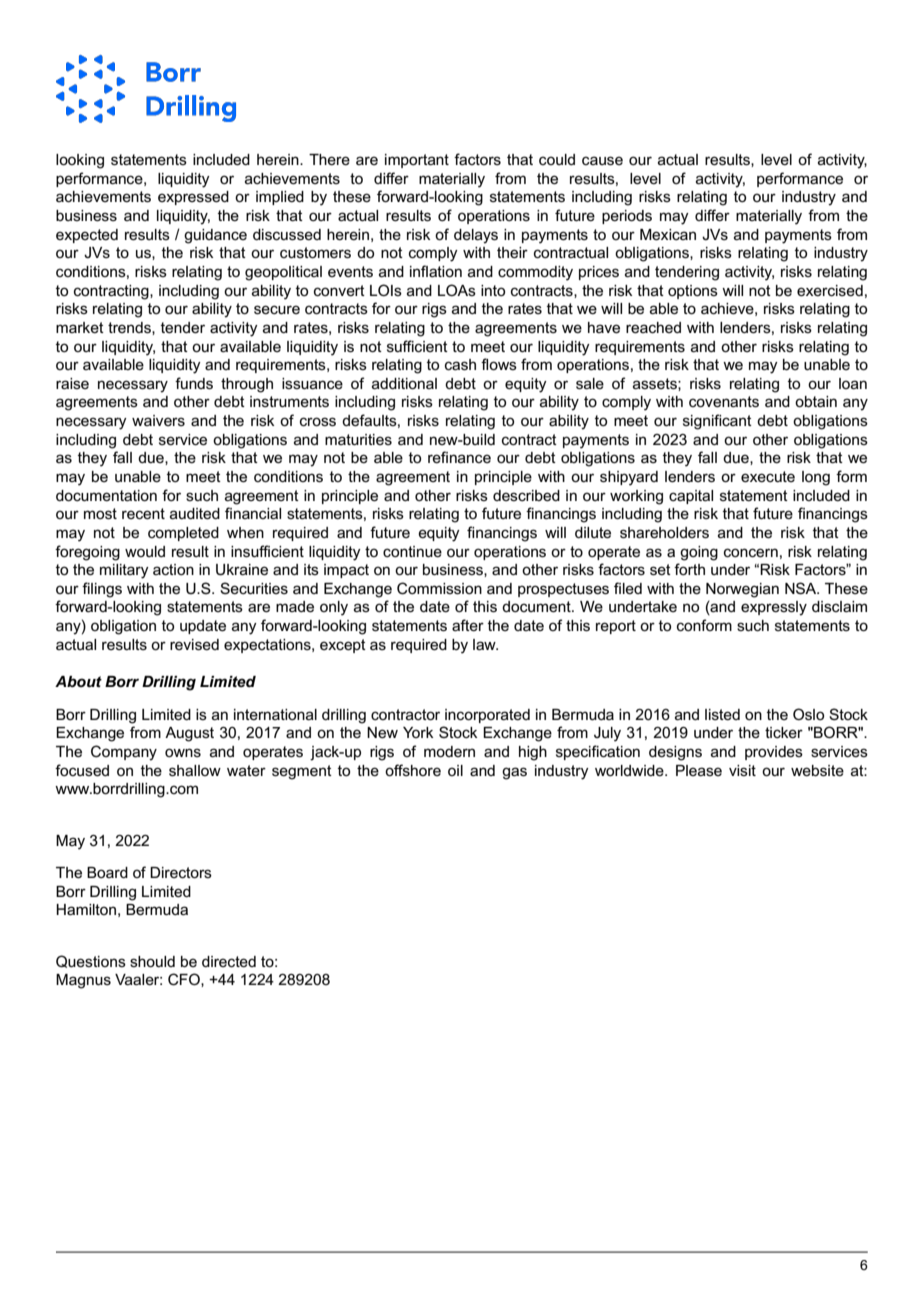  What do you see at coordinates (668, 234) in the page?
I see `Mexican` at bounding box center [668, 234].
